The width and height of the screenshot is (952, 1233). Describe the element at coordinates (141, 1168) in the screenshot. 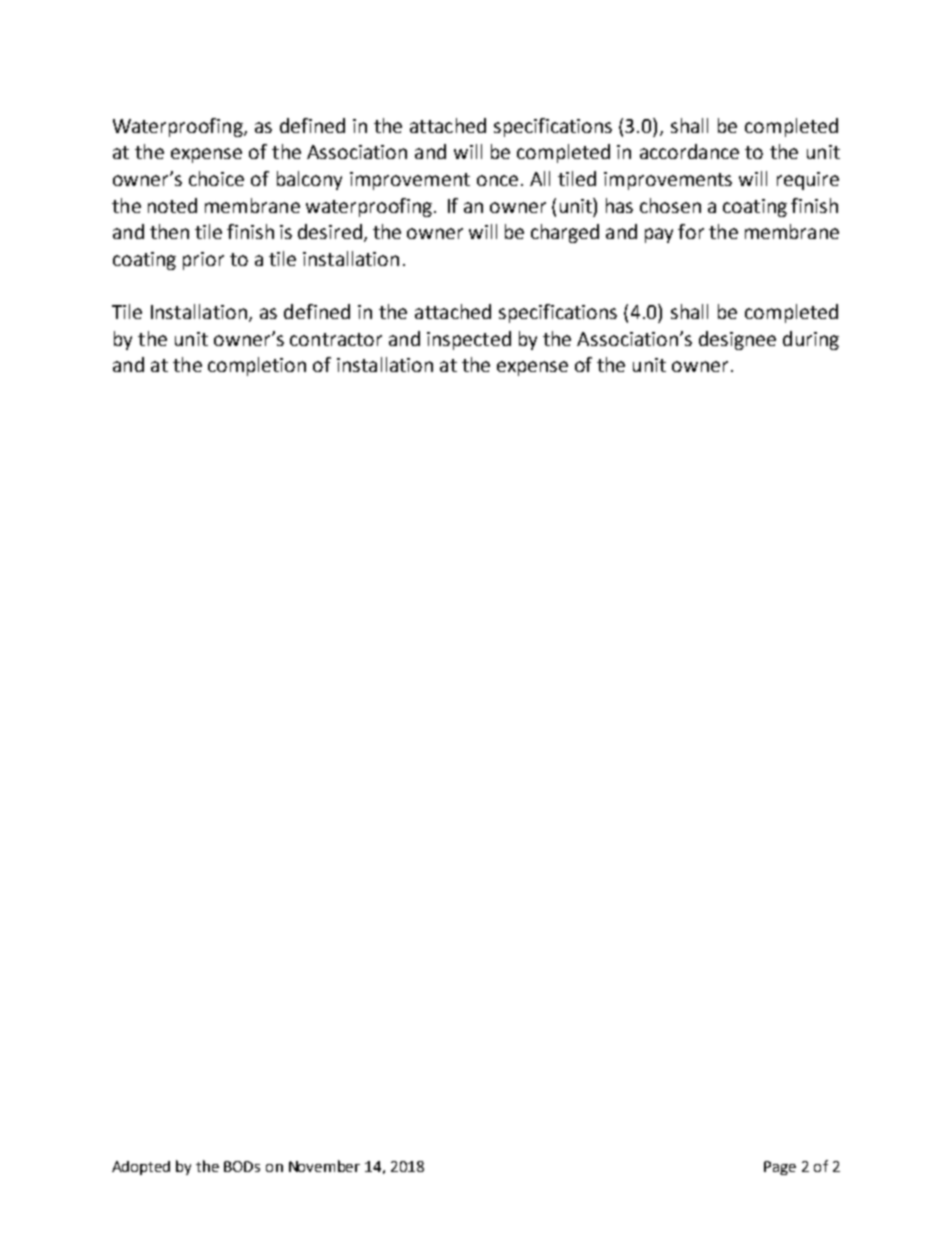

I see `Adopted` at that location.
